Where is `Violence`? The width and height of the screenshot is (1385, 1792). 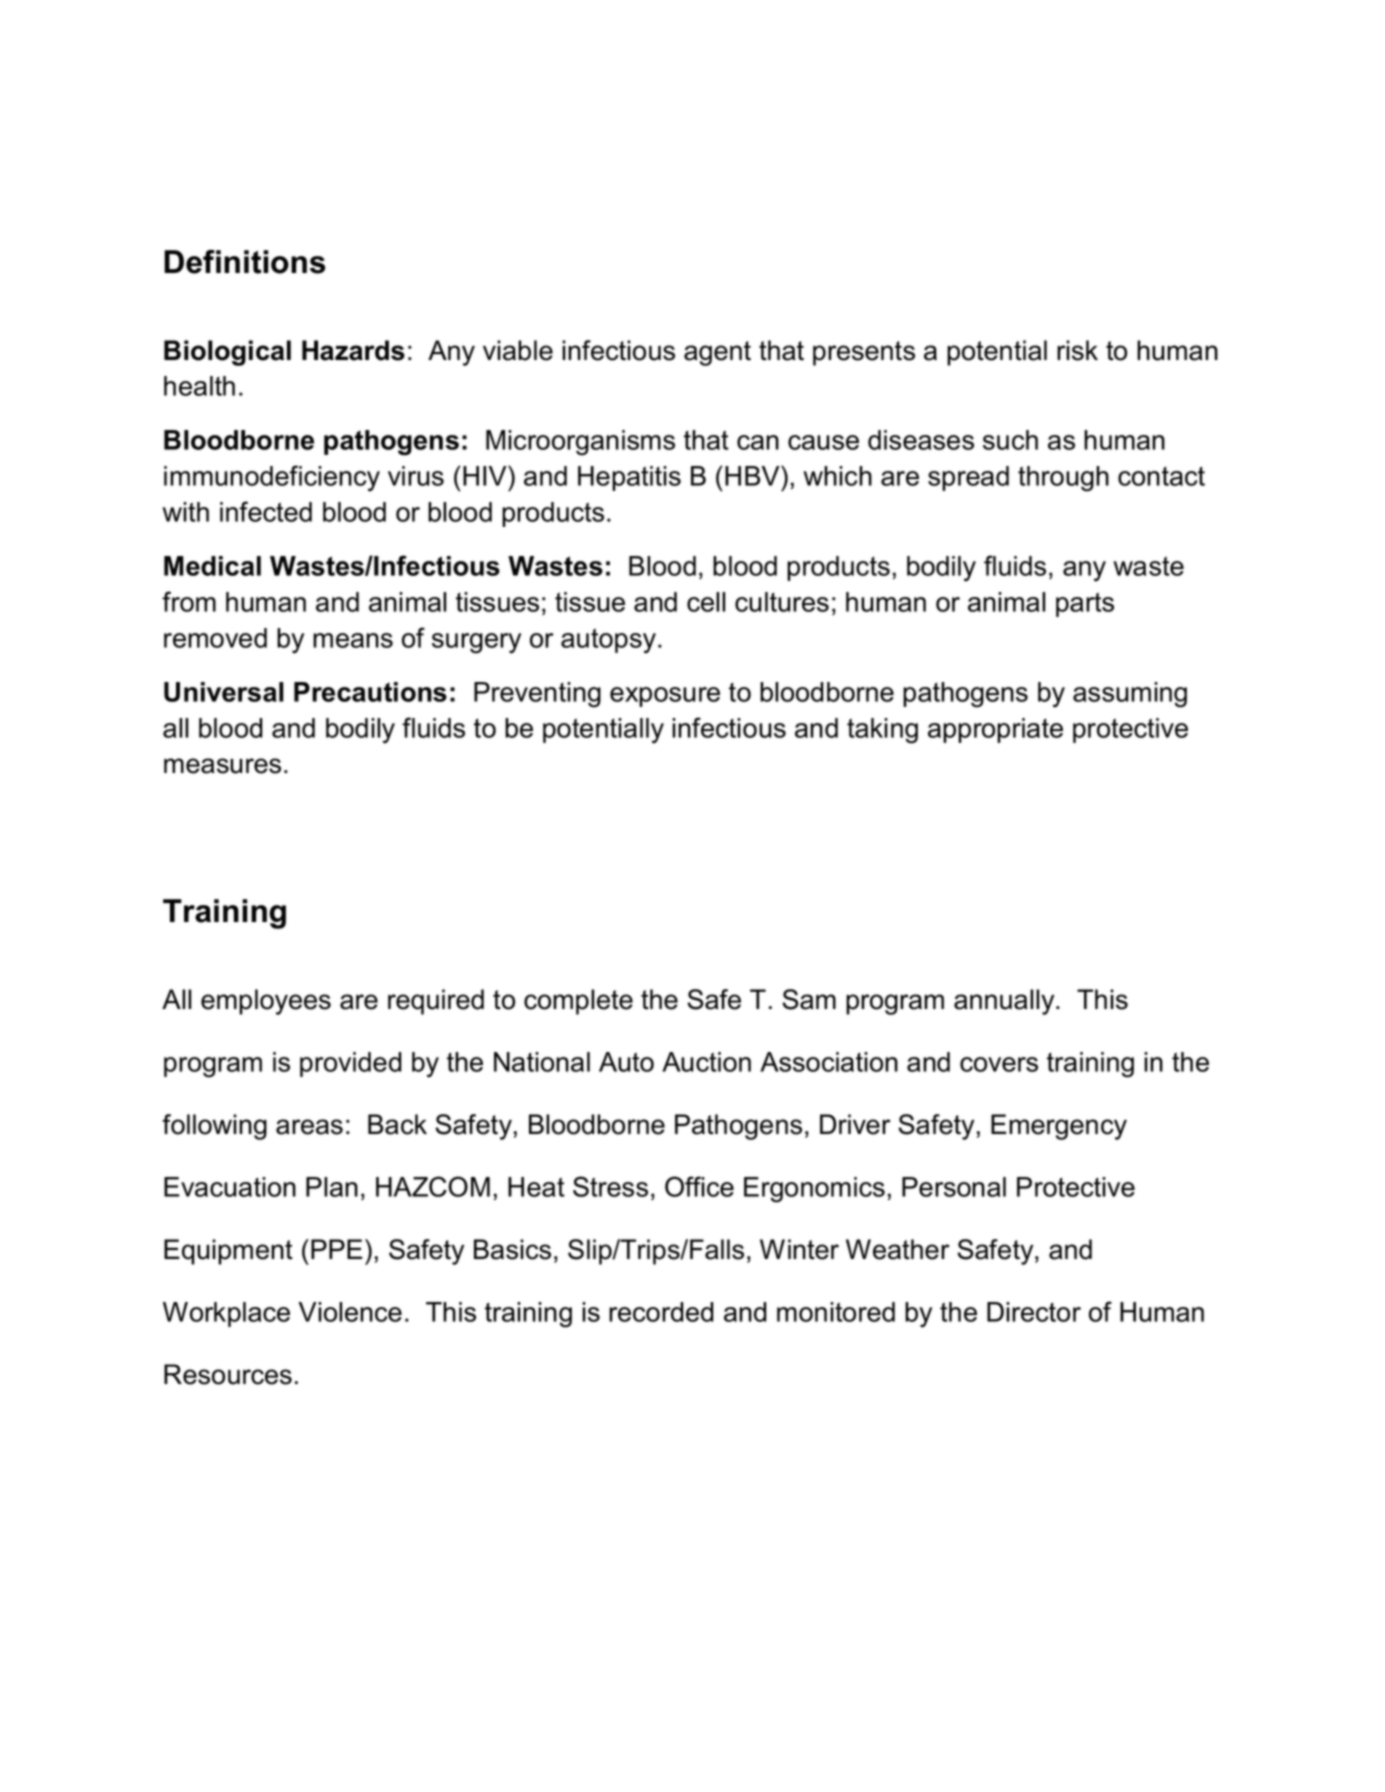
Violence is located at coordinates (350, 1312).
